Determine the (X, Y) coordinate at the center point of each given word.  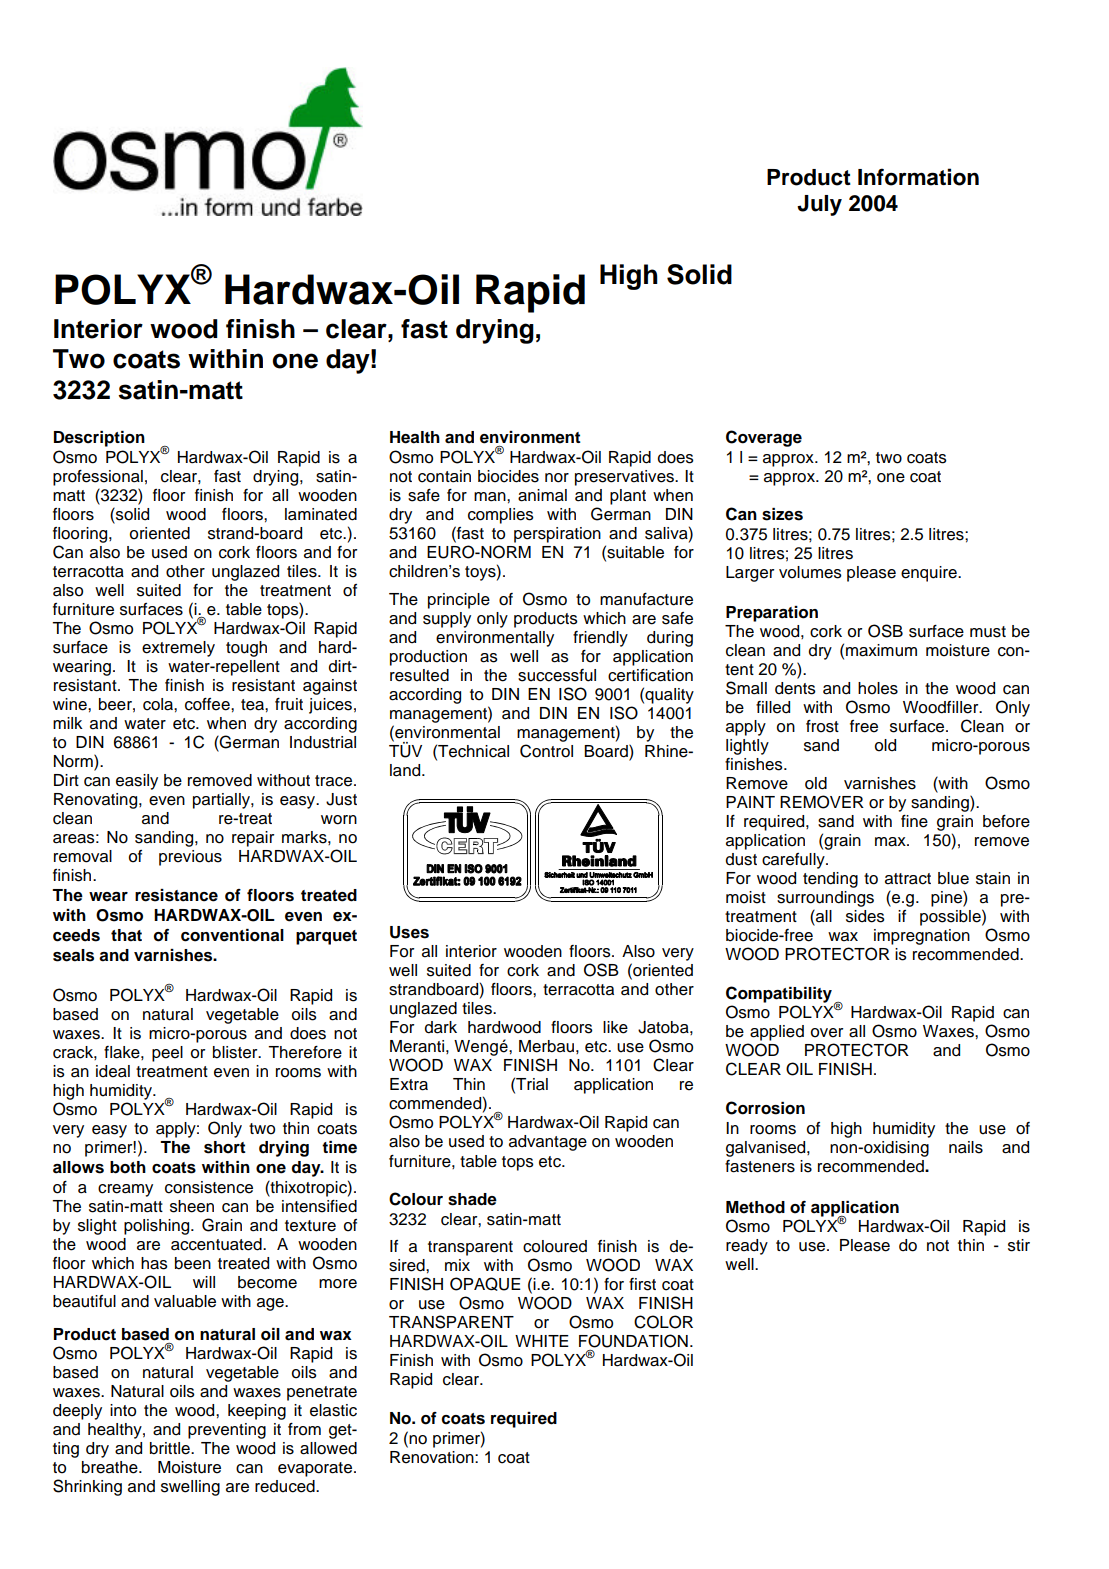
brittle (171, 1448)
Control (546, 751)
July (819, 205)
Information (918, 177)
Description (99, 439)
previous (190, 858)
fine (914, 821)
